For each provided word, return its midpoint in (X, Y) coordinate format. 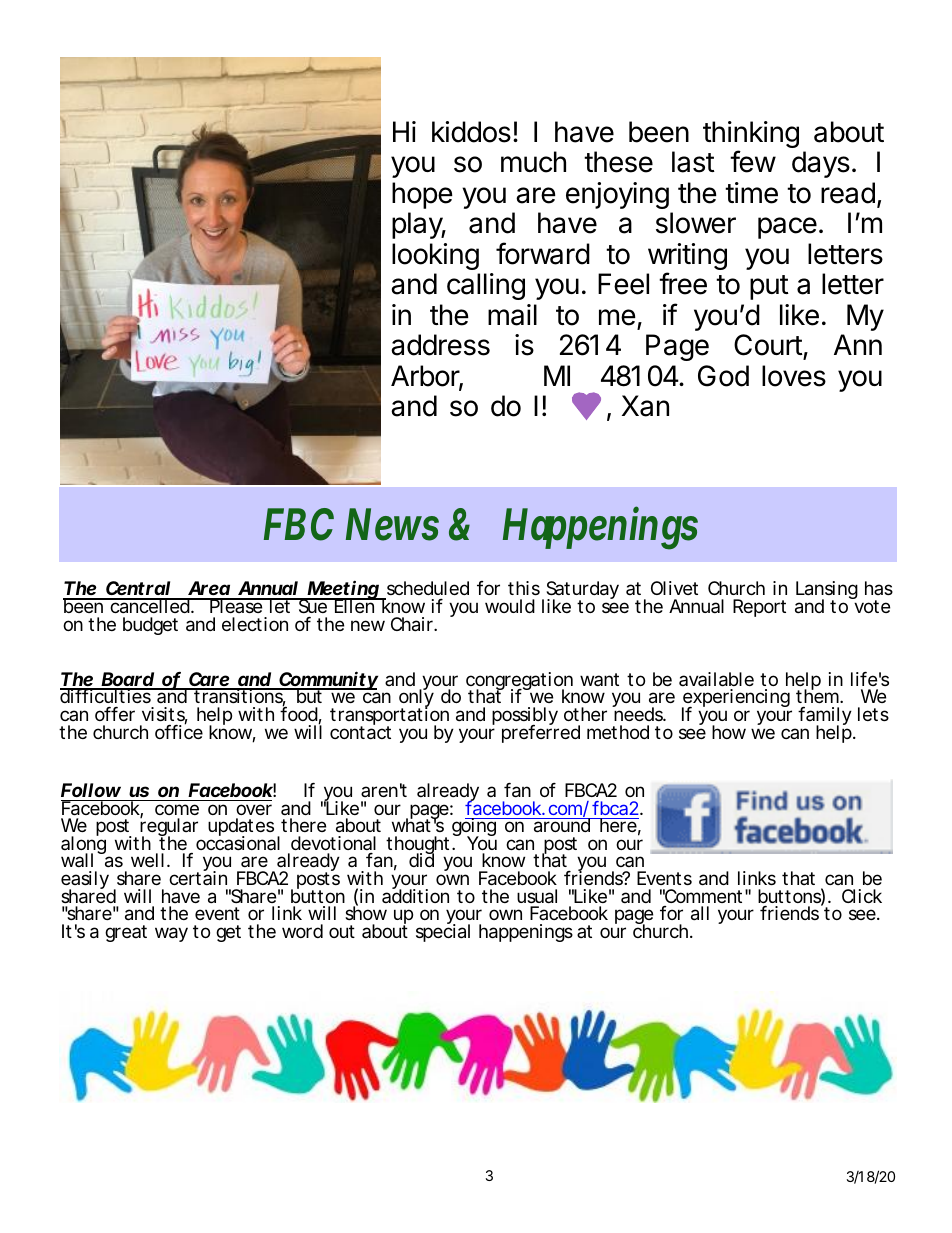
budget (150, 626)
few (753, 161)
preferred (541, 733)
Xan (645, 406)
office (179, 731)
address (440, 345)
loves (794, 376)
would (510, 606)
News (392, 524)
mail (512, 315)
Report (759, 608)
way (171, 934)
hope (422, 195)
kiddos (471, 132)
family (825, 717)
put (769, 287)
